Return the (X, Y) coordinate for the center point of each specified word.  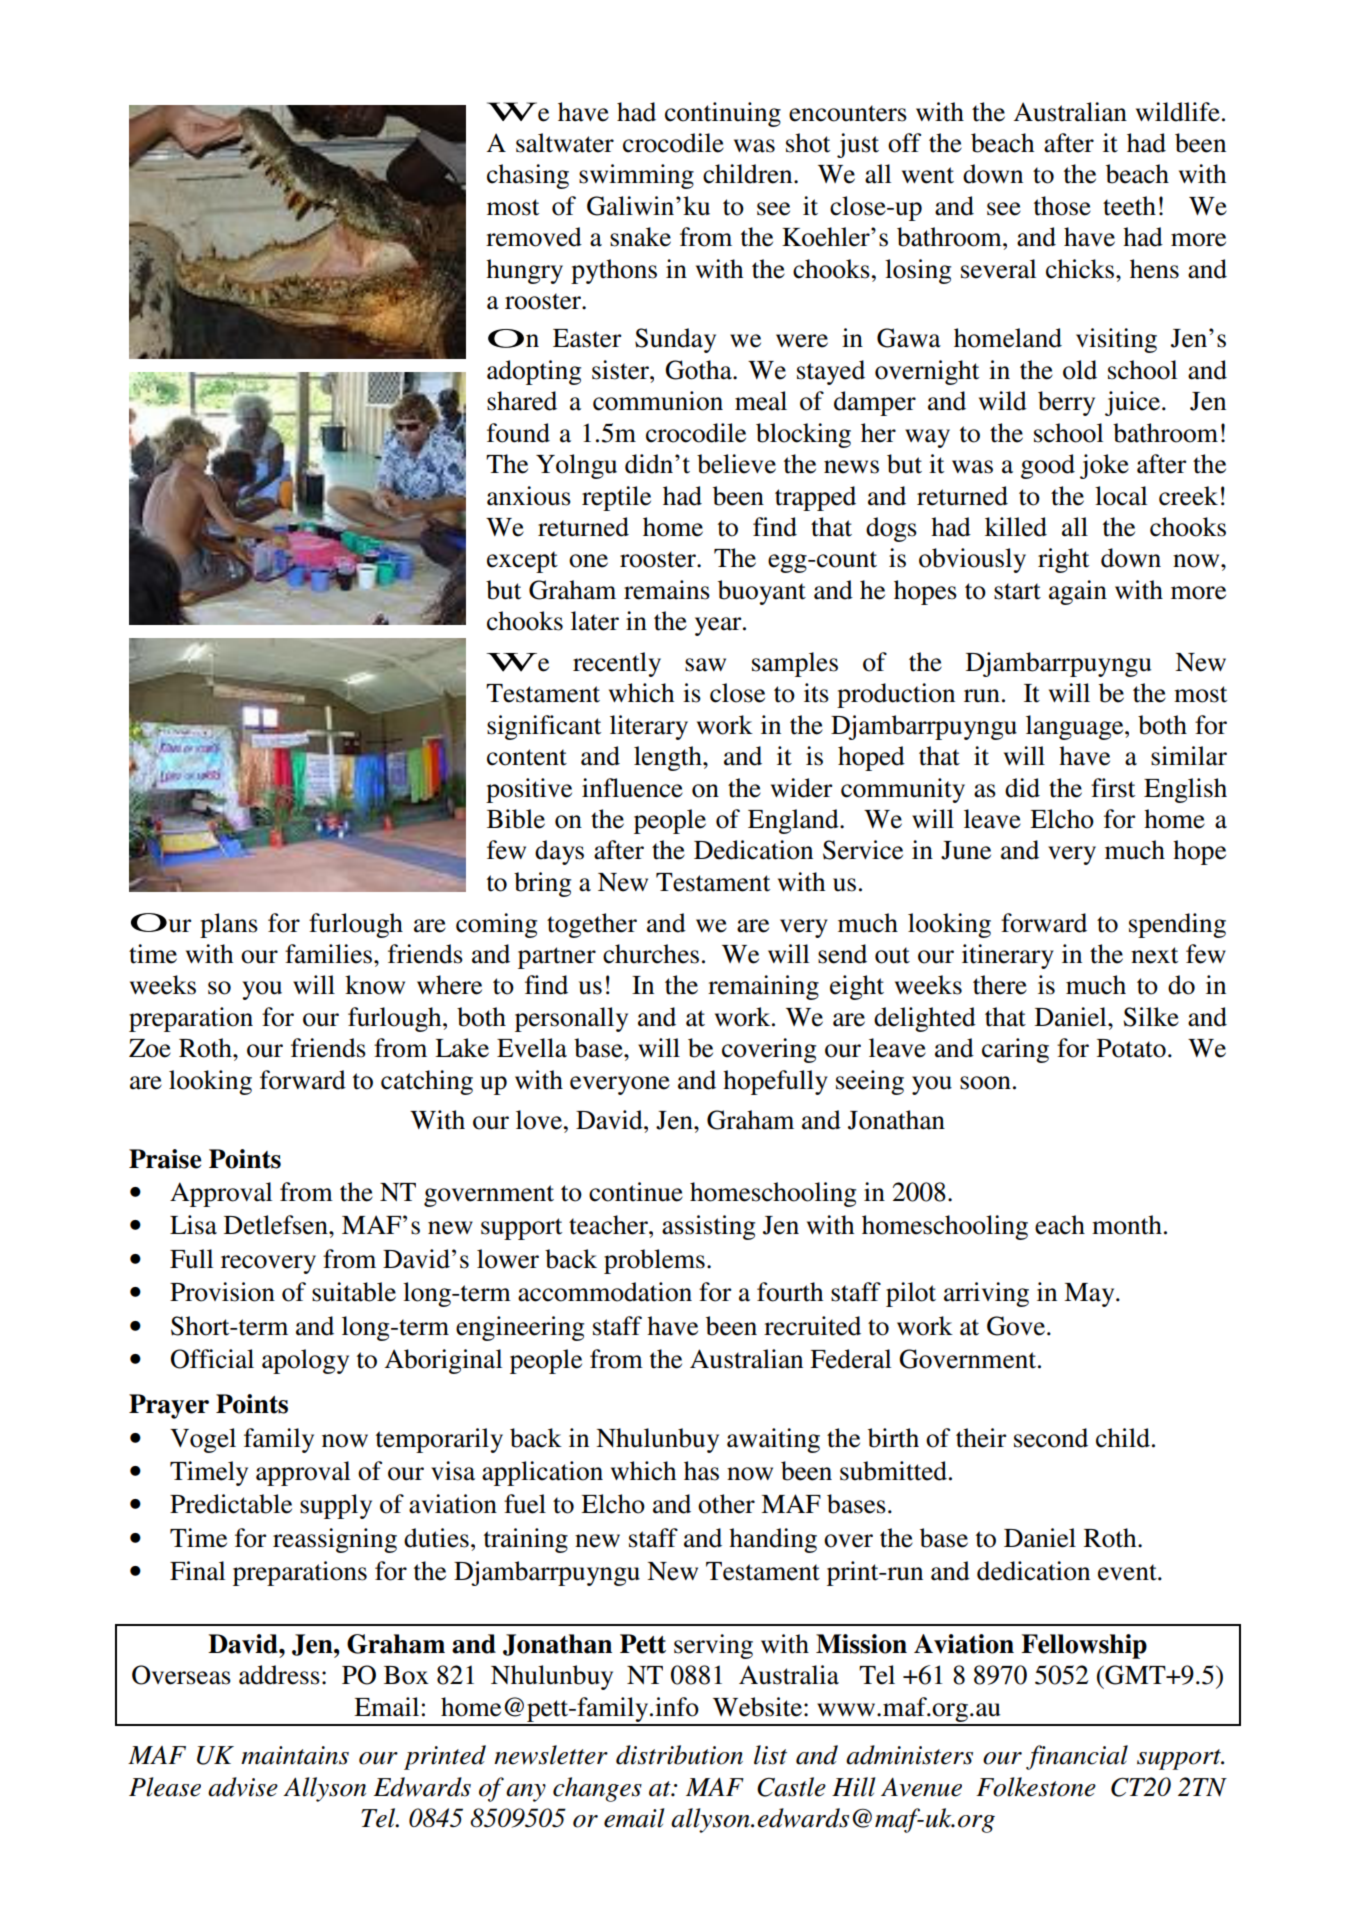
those (1062, 206)
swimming (636, 176)
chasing (528, 176)
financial (1077, 1757)
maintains (295, 1755)
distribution (679, 1755)
